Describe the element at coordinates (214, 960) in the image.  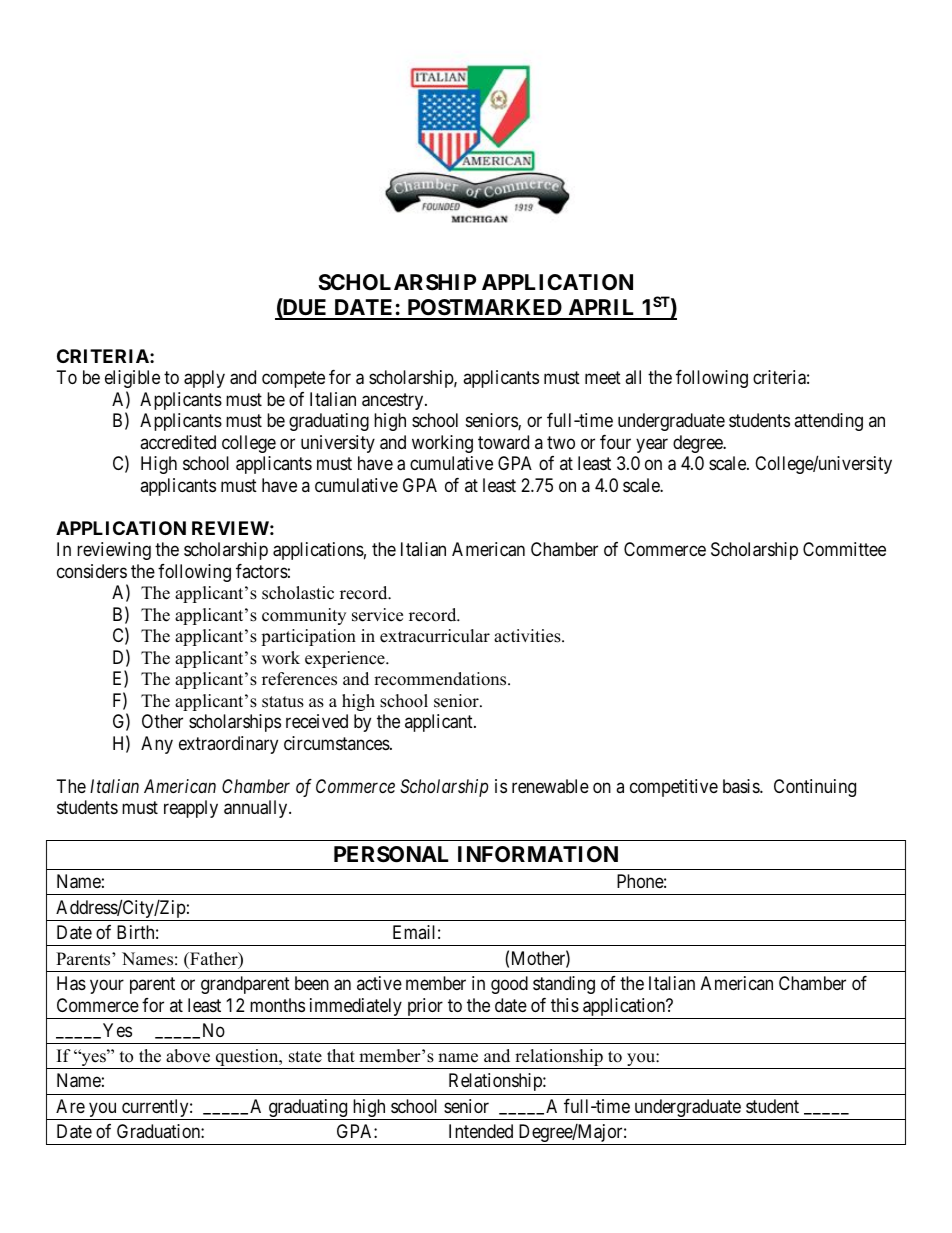
I see `Father` at that location.
